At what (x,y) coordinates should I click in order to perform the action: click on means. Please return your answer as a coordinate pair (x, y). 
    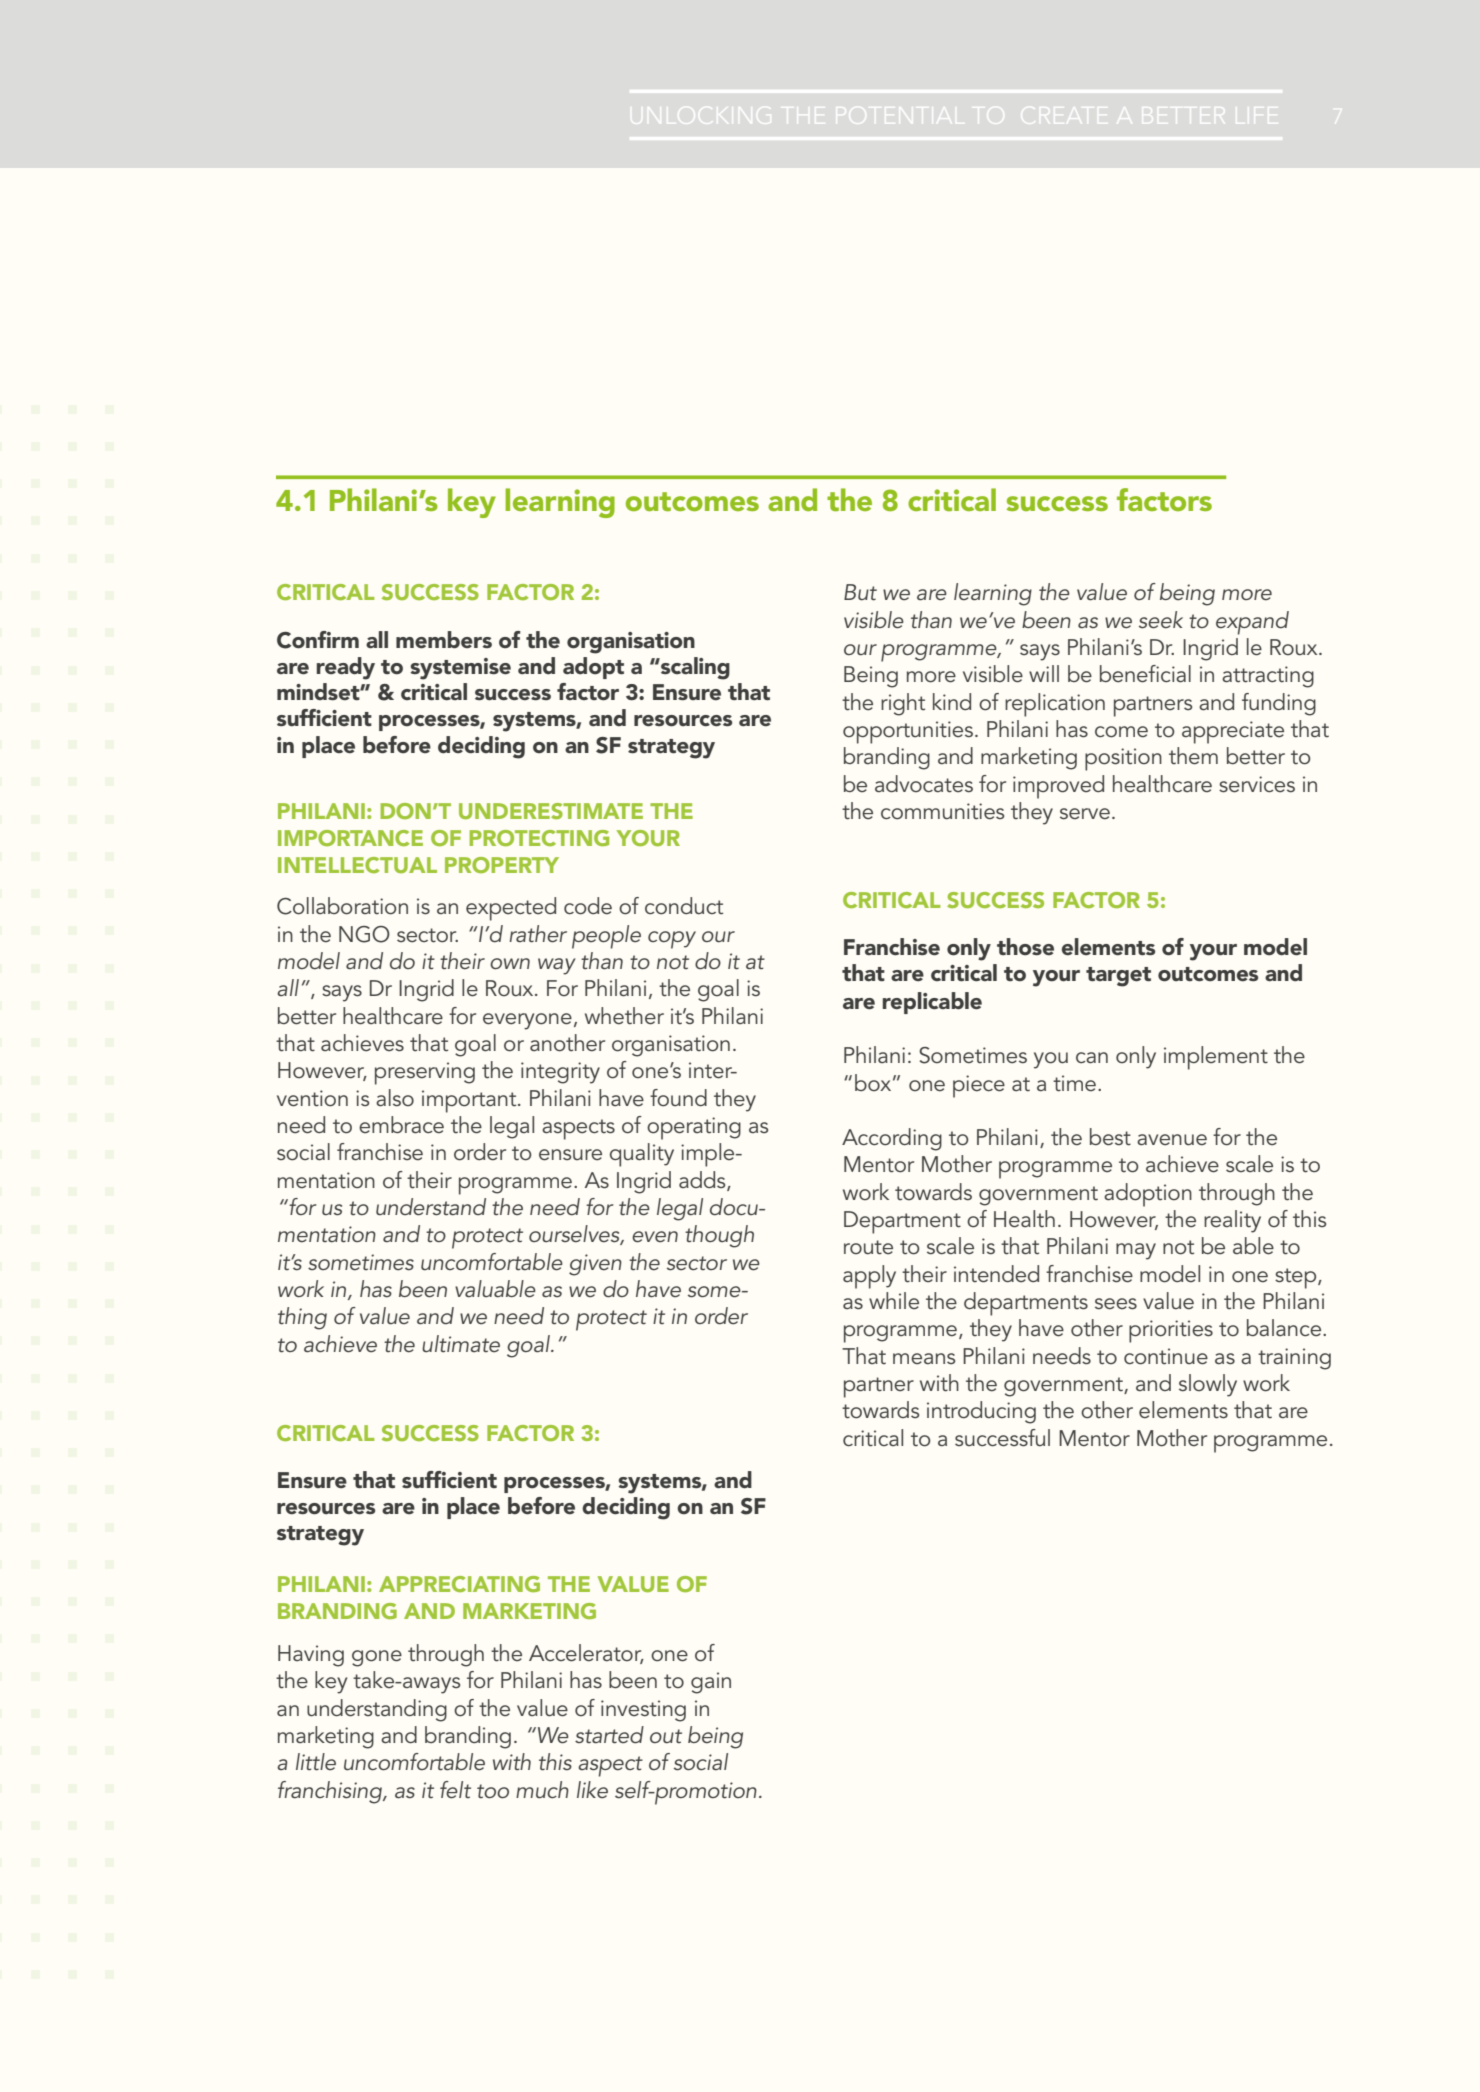
    Looking at the image, I should click on (924, 1358).
